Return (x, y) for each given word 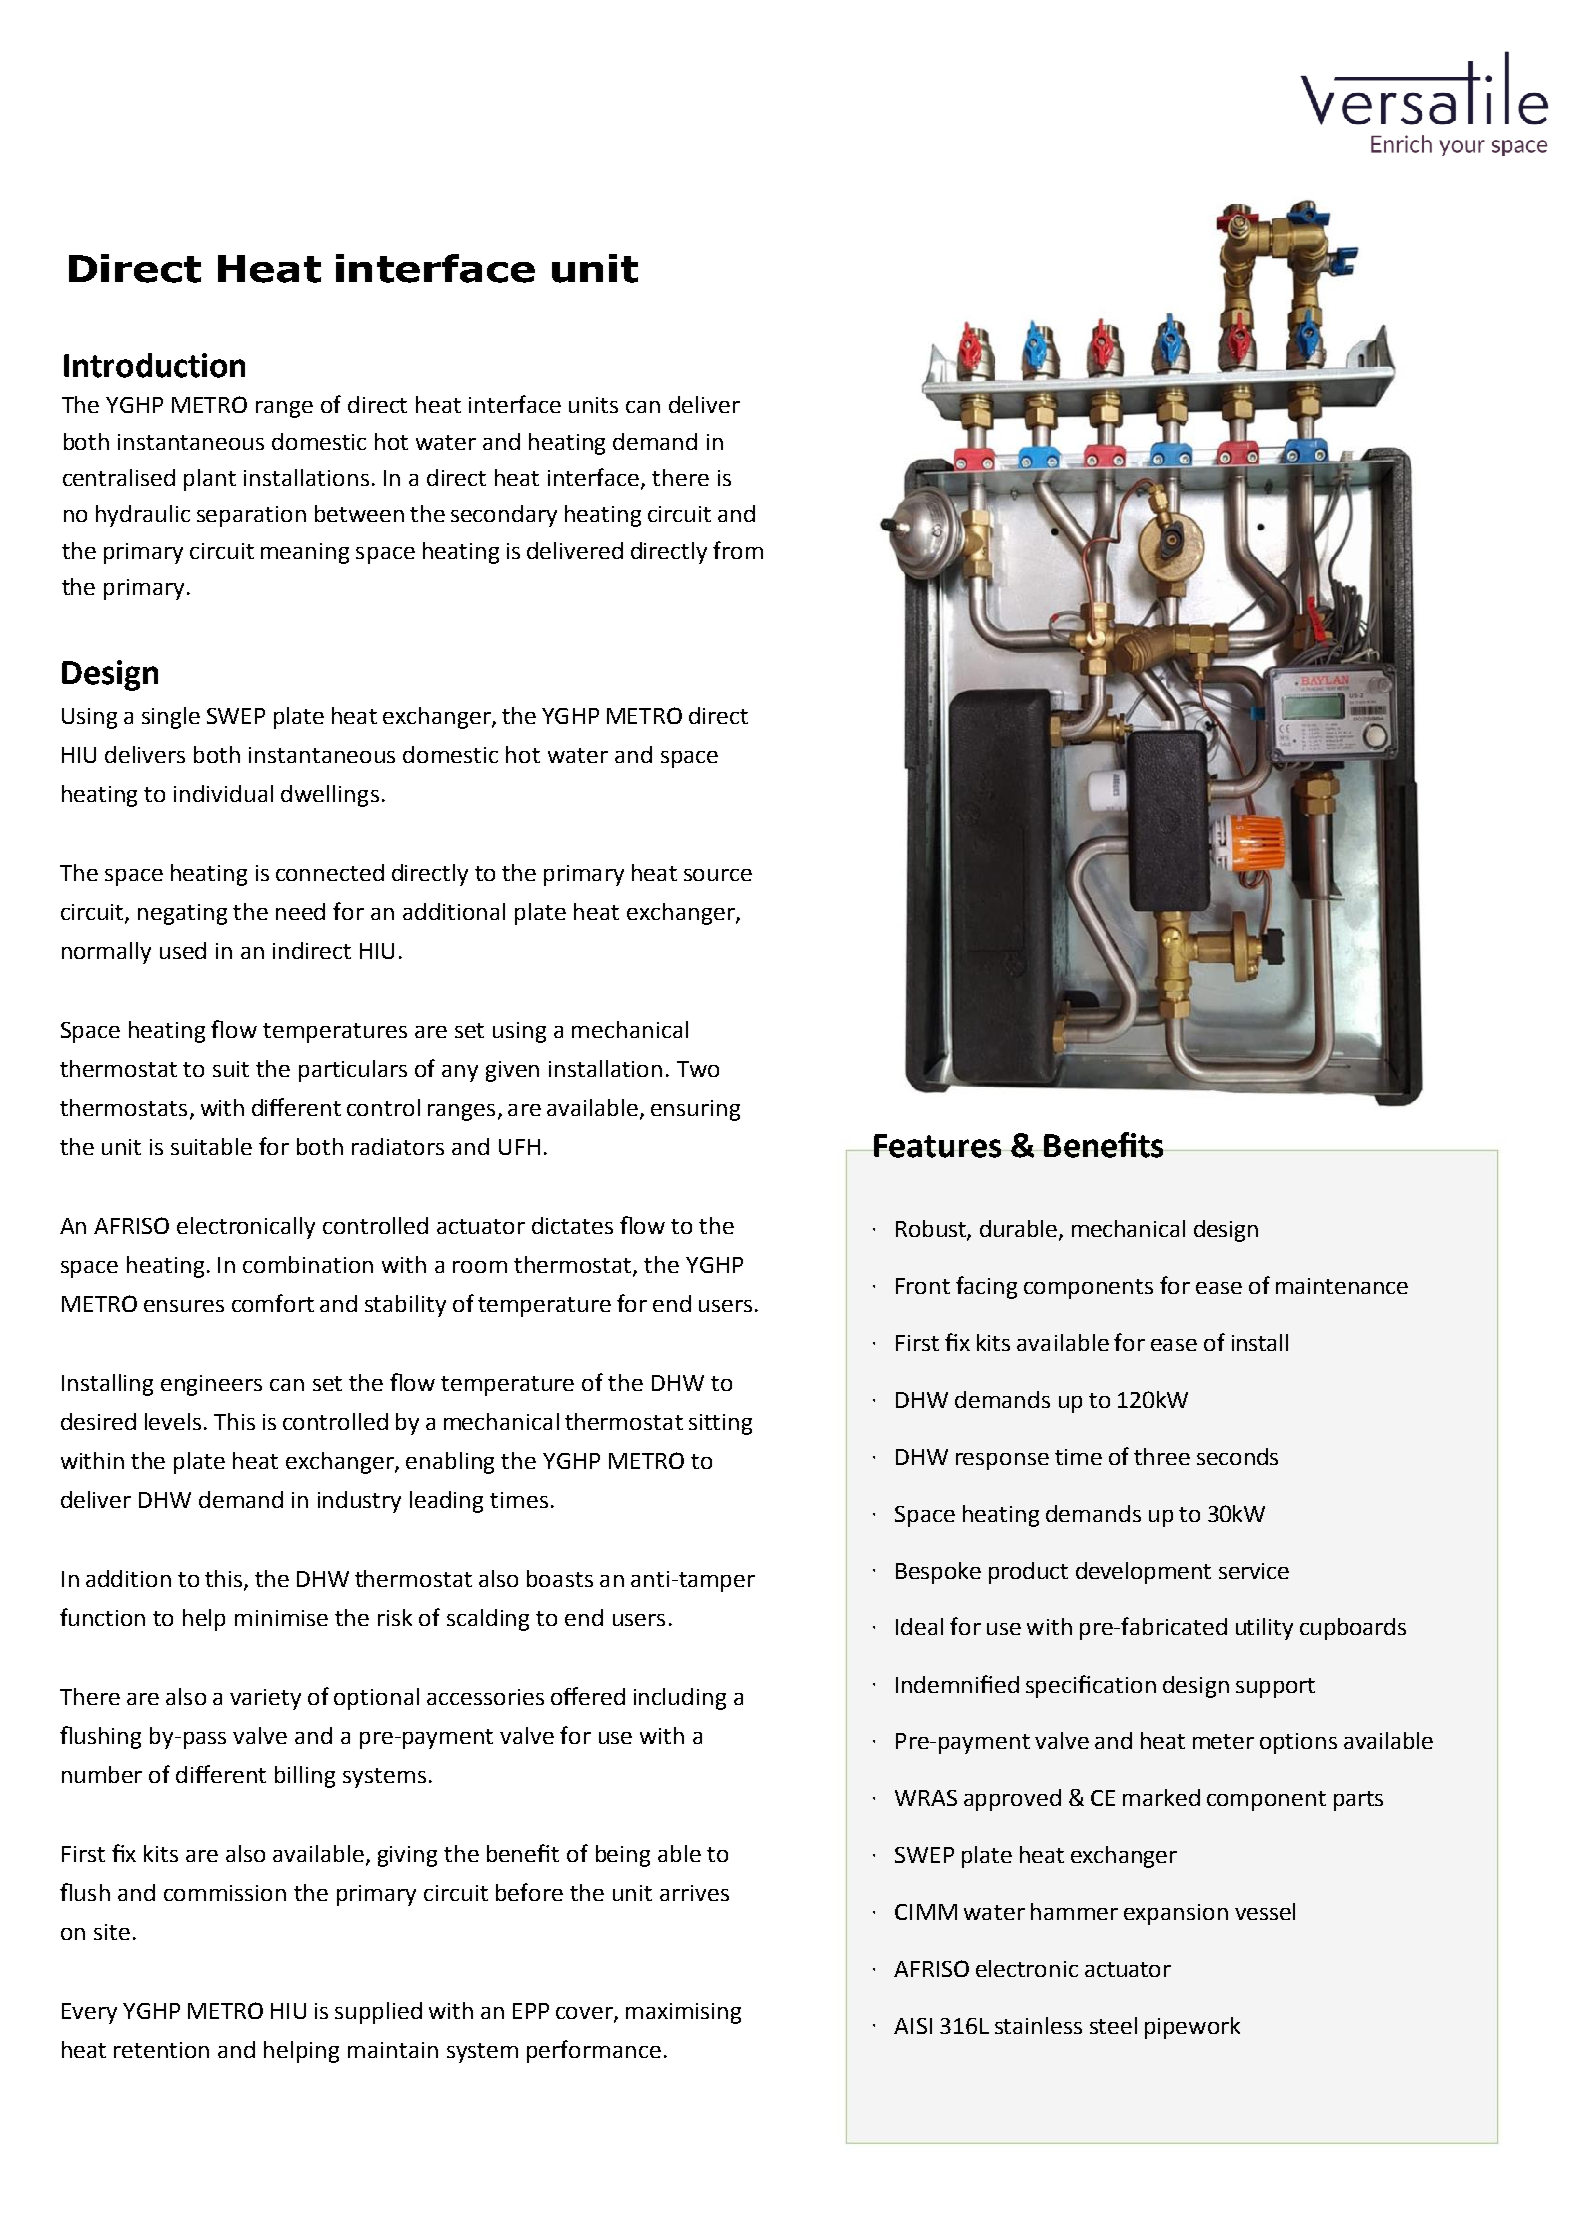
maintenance (1342, 1286)
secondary (504, 516)
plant (210, 480)
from (738, 550)
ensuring (695, 1110)
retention (161, 2050)
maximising (683, 2013)
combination (308, 1264)
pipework (1192, 2028)
